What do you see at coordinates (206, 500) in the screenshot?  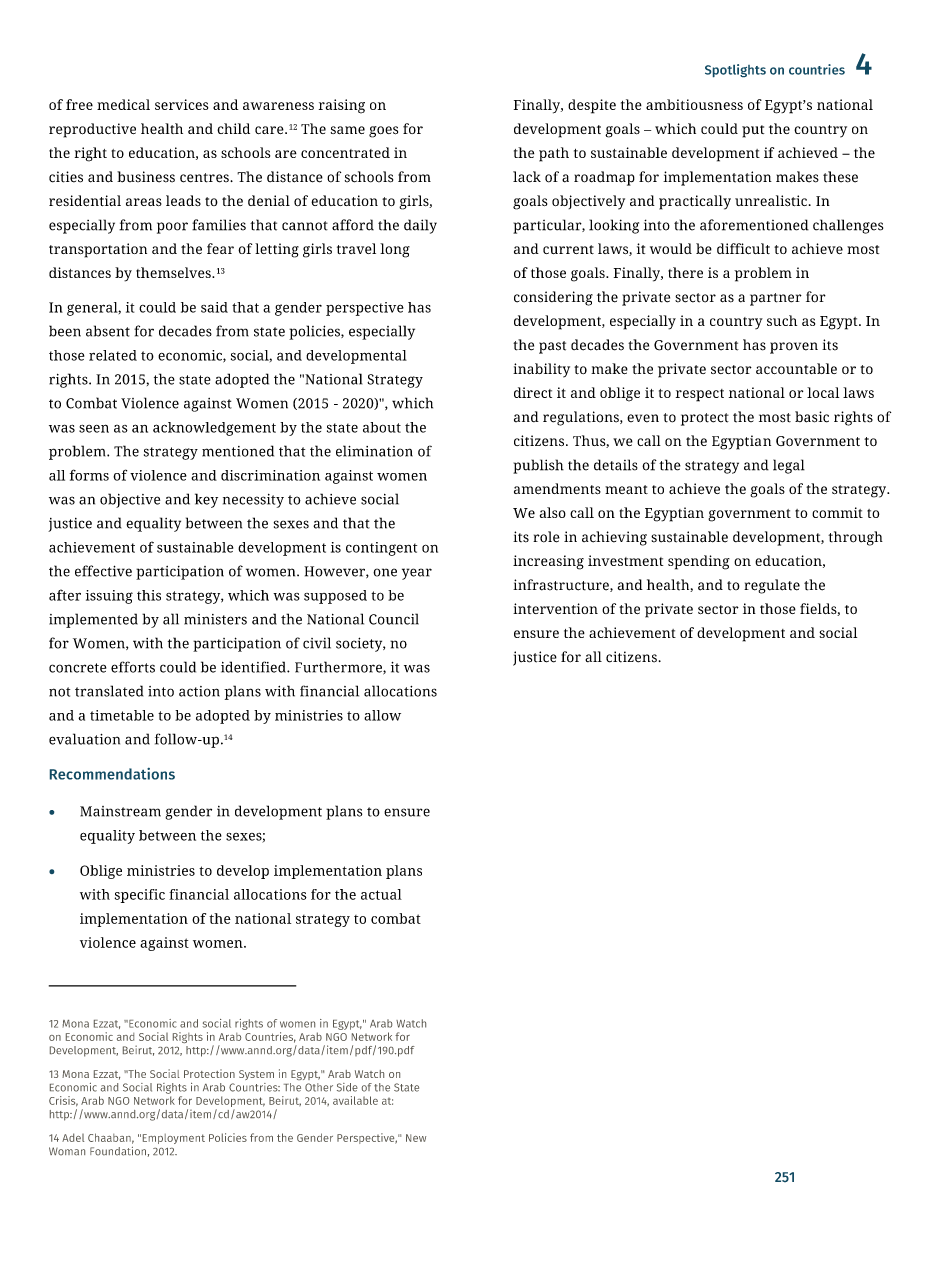 I see `key` at bounding box center [206, 500].
